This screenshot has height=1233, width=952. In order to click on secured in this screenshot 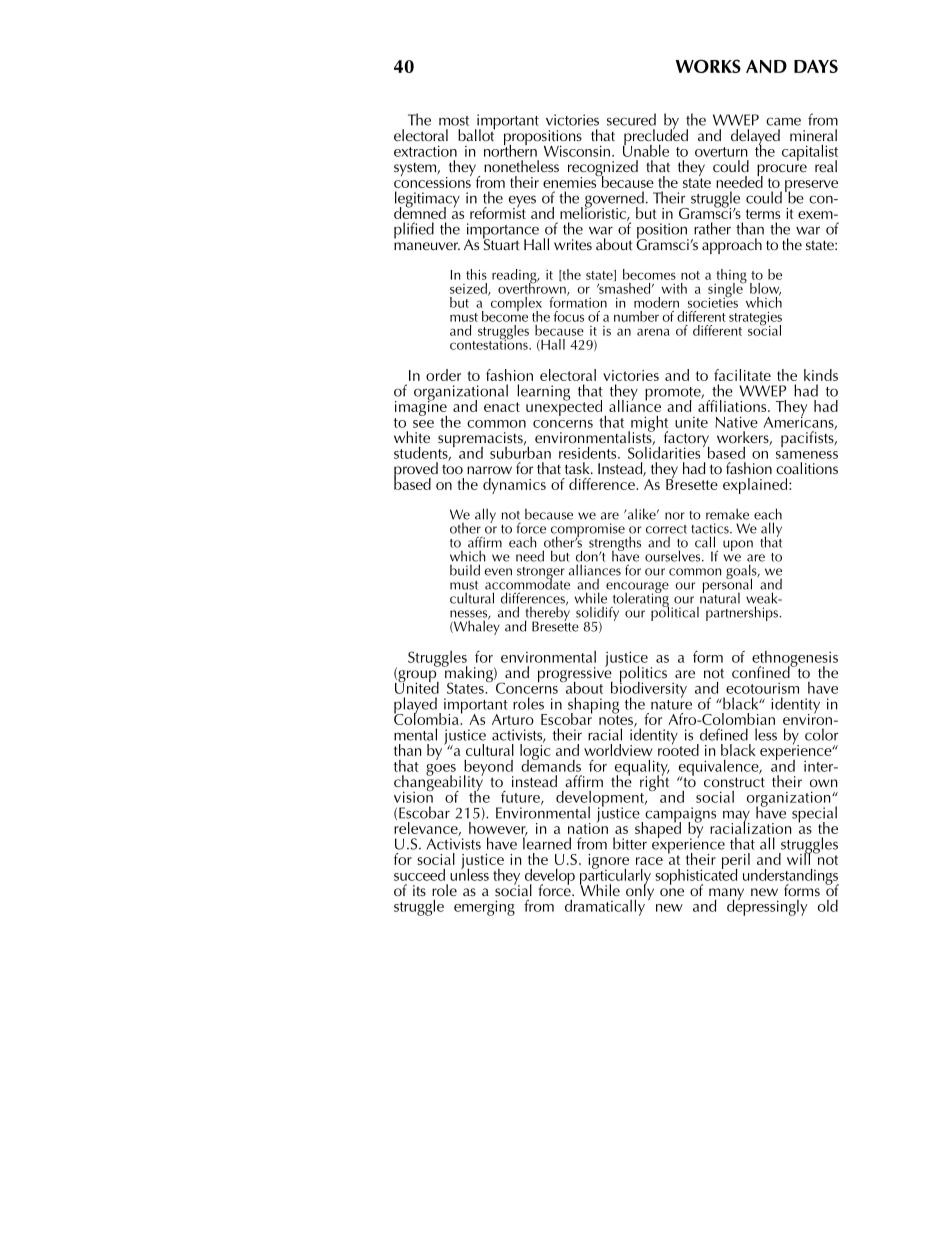, I will do `click(631, 119)`.
